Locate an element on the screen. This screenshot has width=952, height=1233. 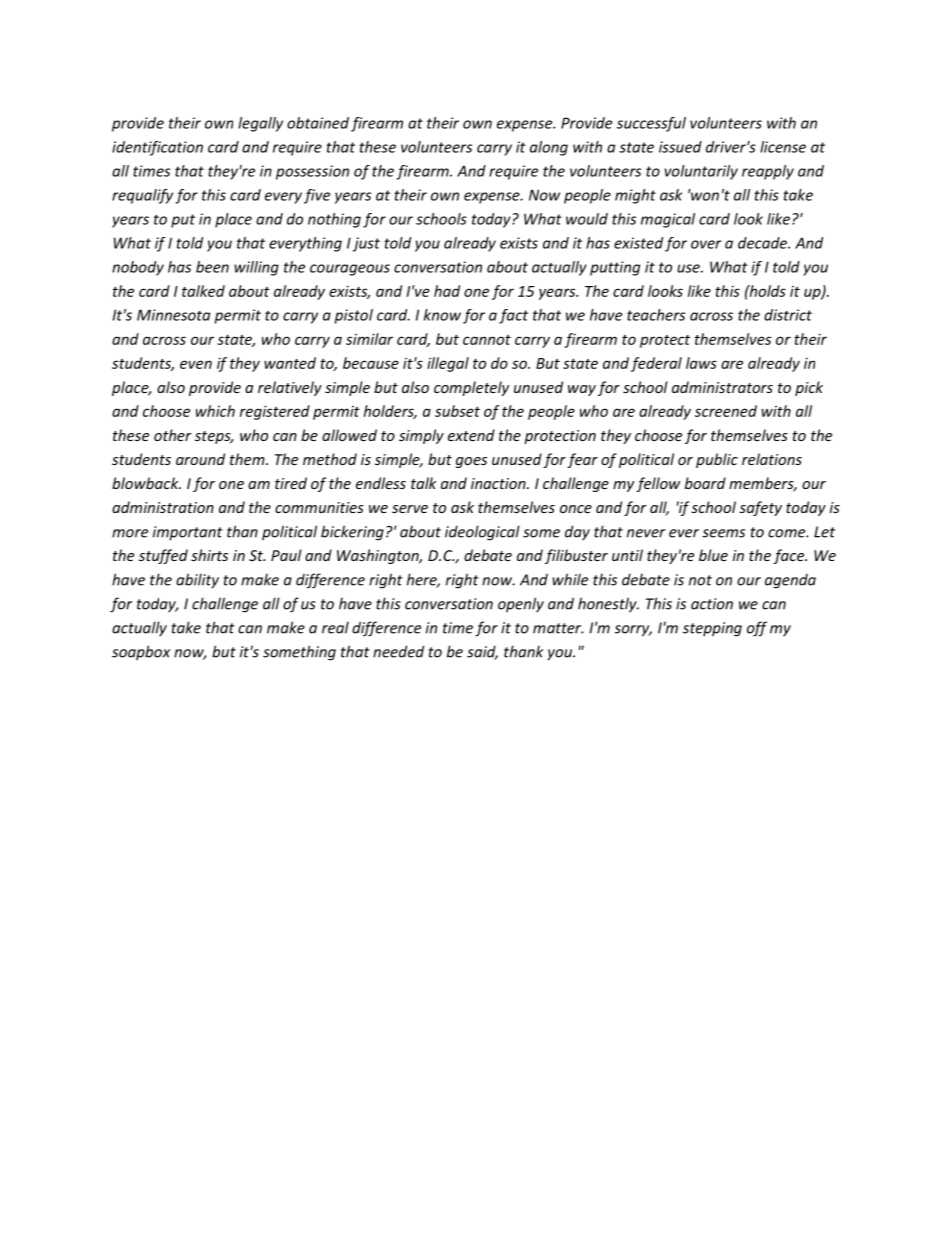
had is located at coordinates (447, 291).
